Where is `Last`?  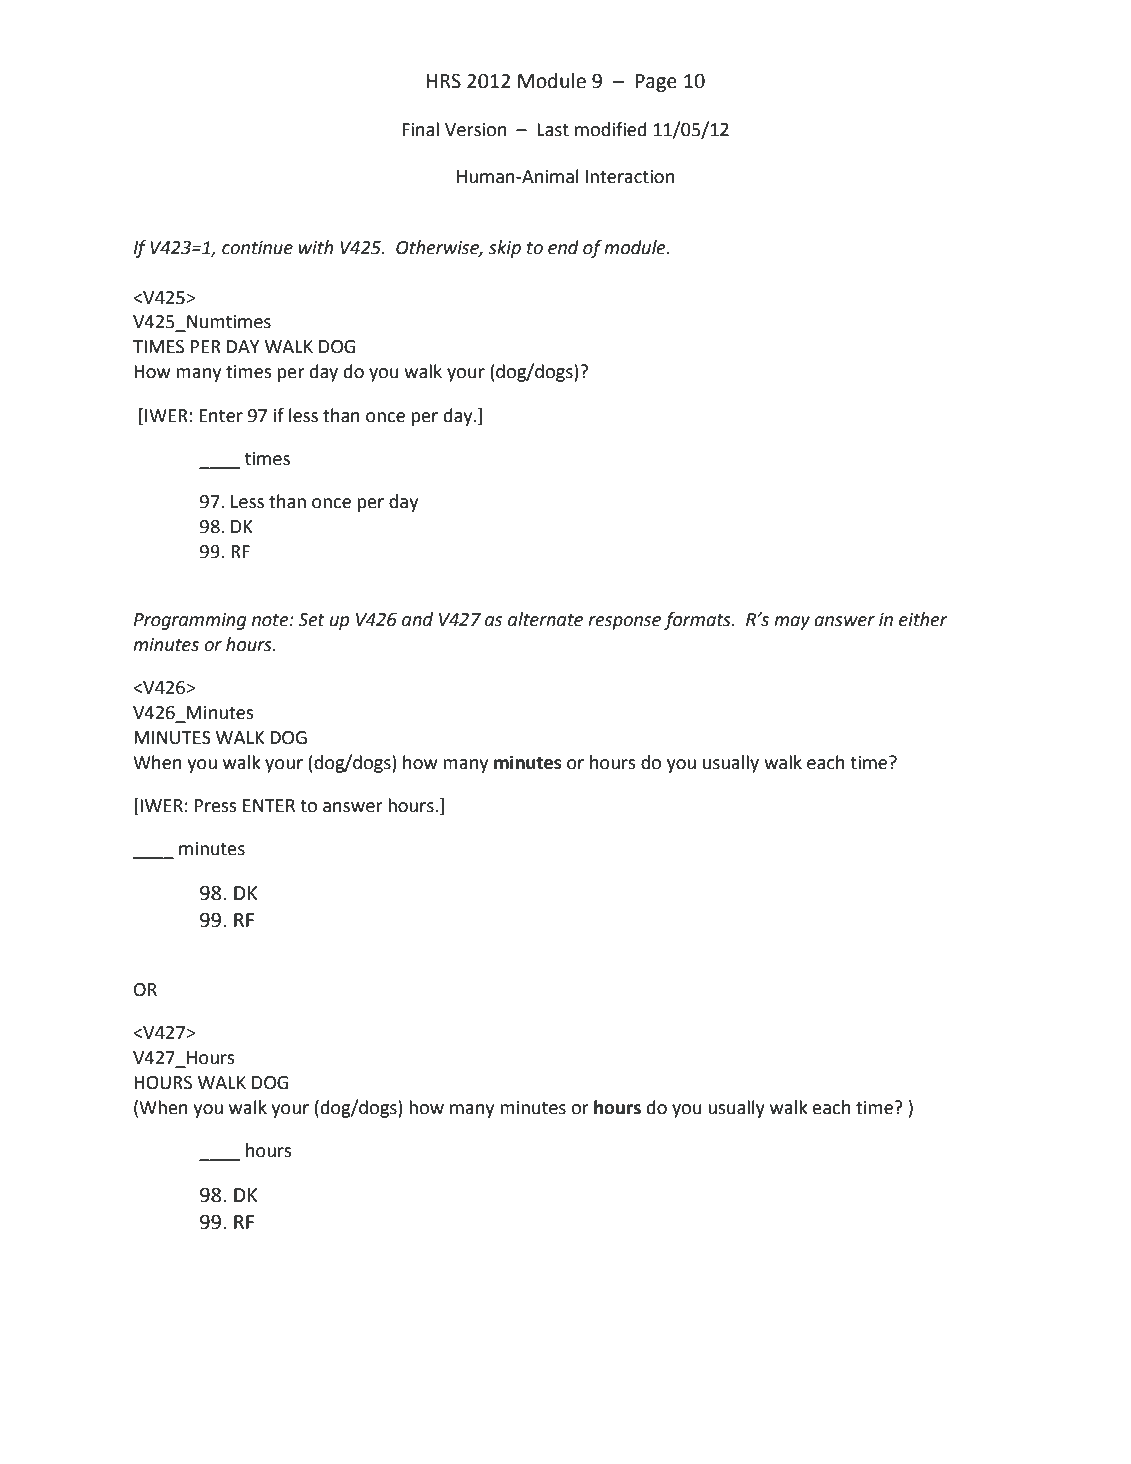 Last is located at coordinates (553, 130).
